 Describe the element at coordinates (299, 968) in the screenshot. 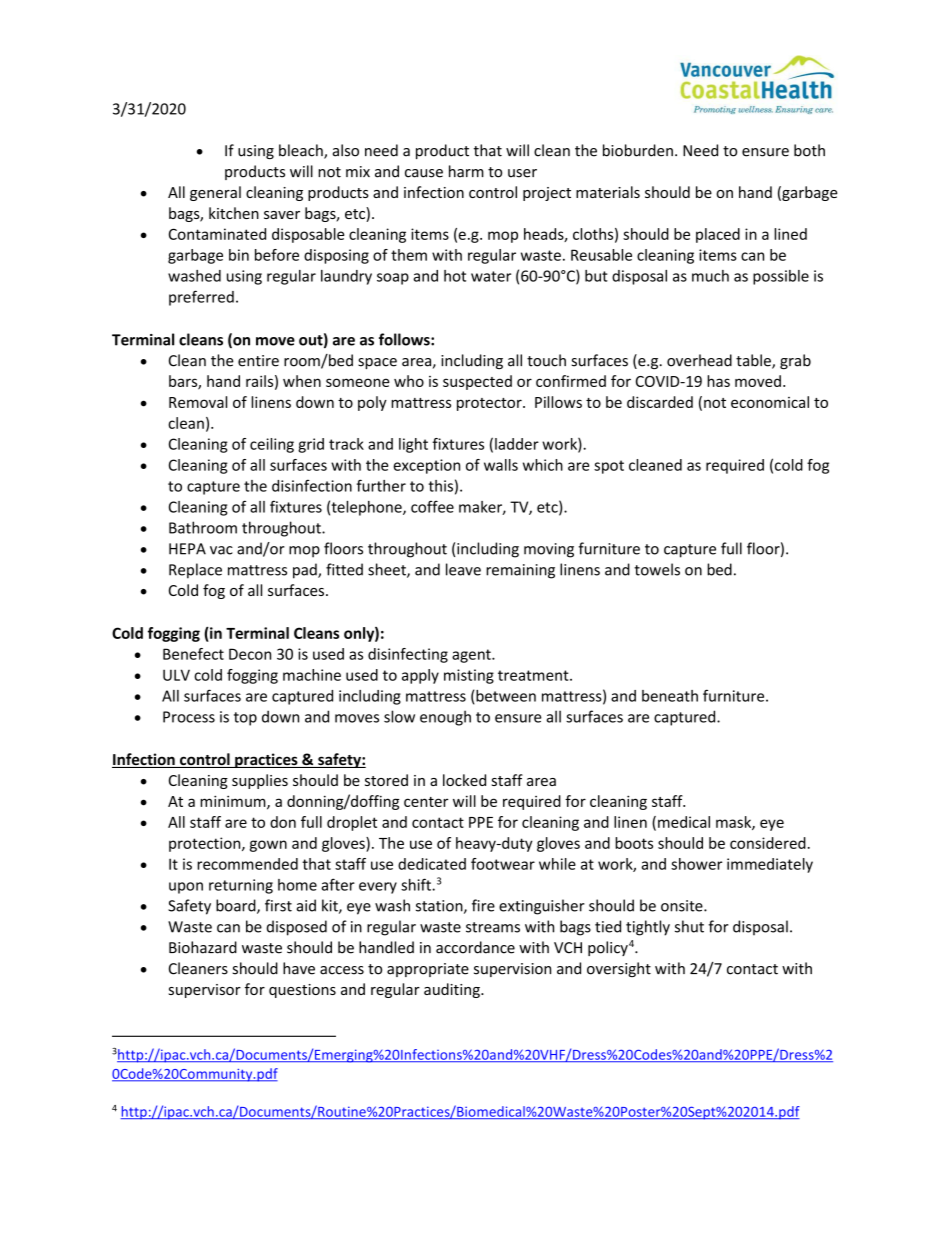

I see `have` at that location.
